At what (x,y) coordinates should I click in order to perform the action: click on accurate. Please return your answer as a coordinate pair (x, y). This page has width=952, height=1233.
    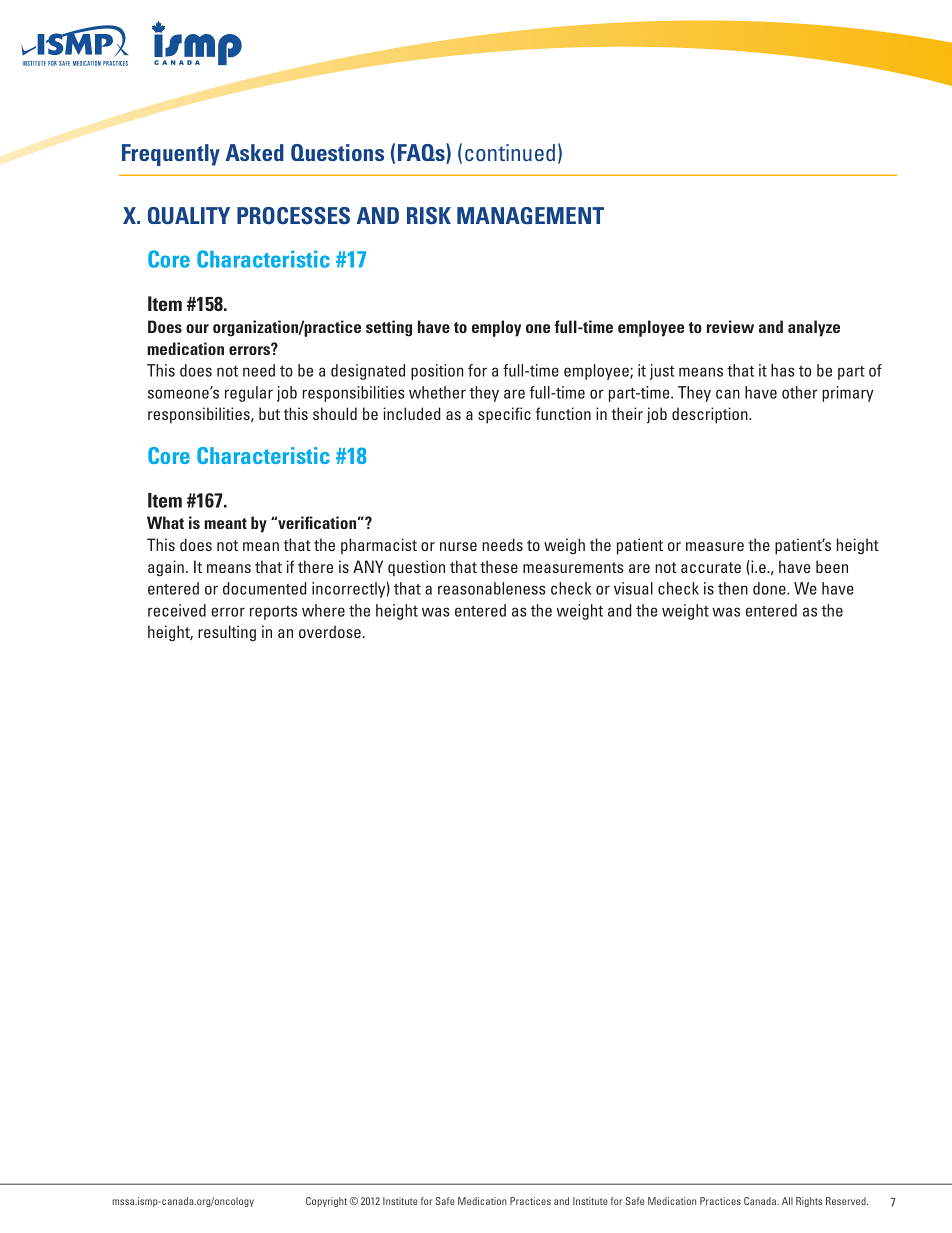
    Looking at the image, I should click on (711, 567).
